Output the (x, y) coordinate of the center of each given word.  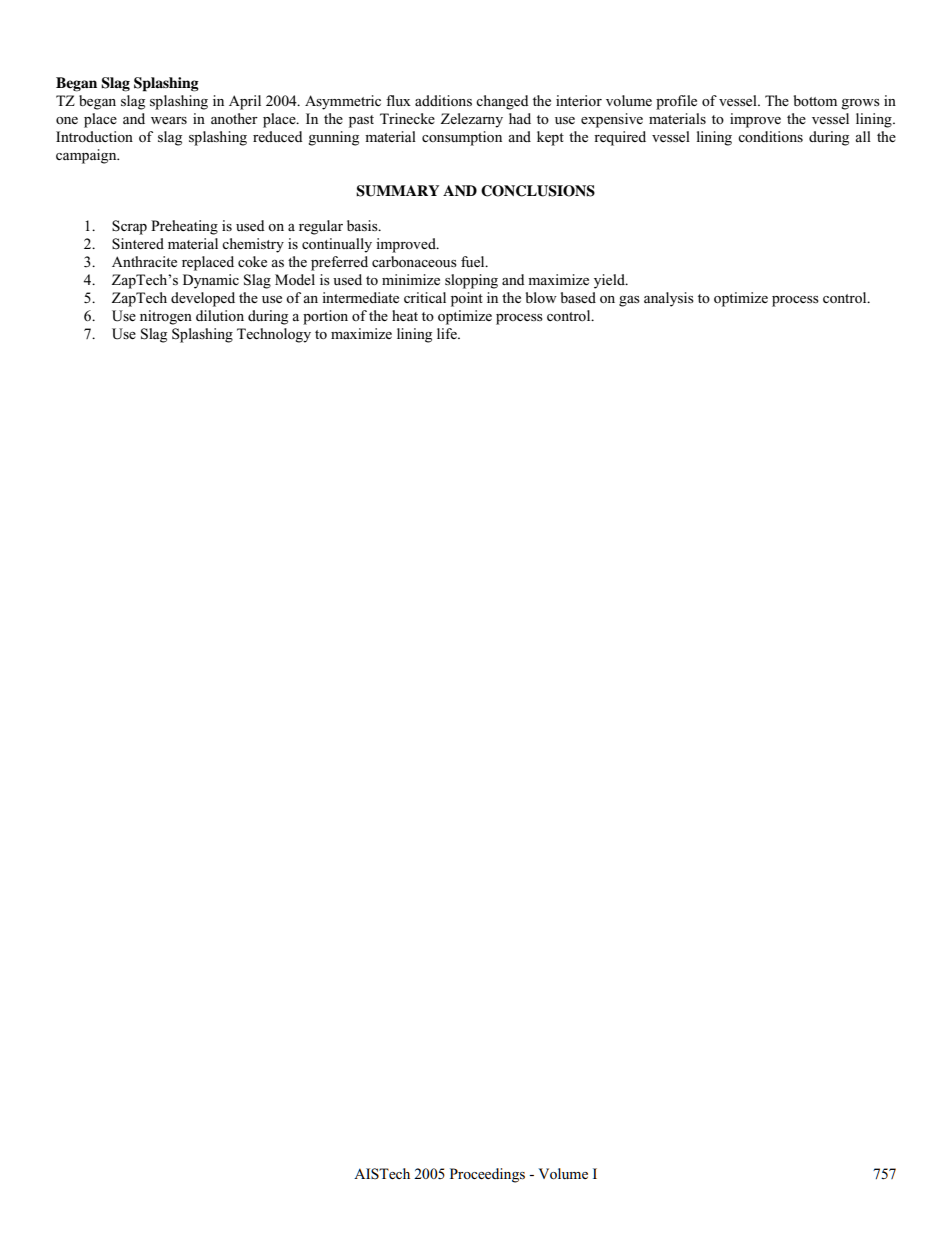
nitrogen (166, 317)
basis (363, 225)
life (448, 333)
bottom (815, 100)
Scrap (129, 227)
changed (502, 102)
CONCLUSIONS (538, 191)
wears (169, 120)
